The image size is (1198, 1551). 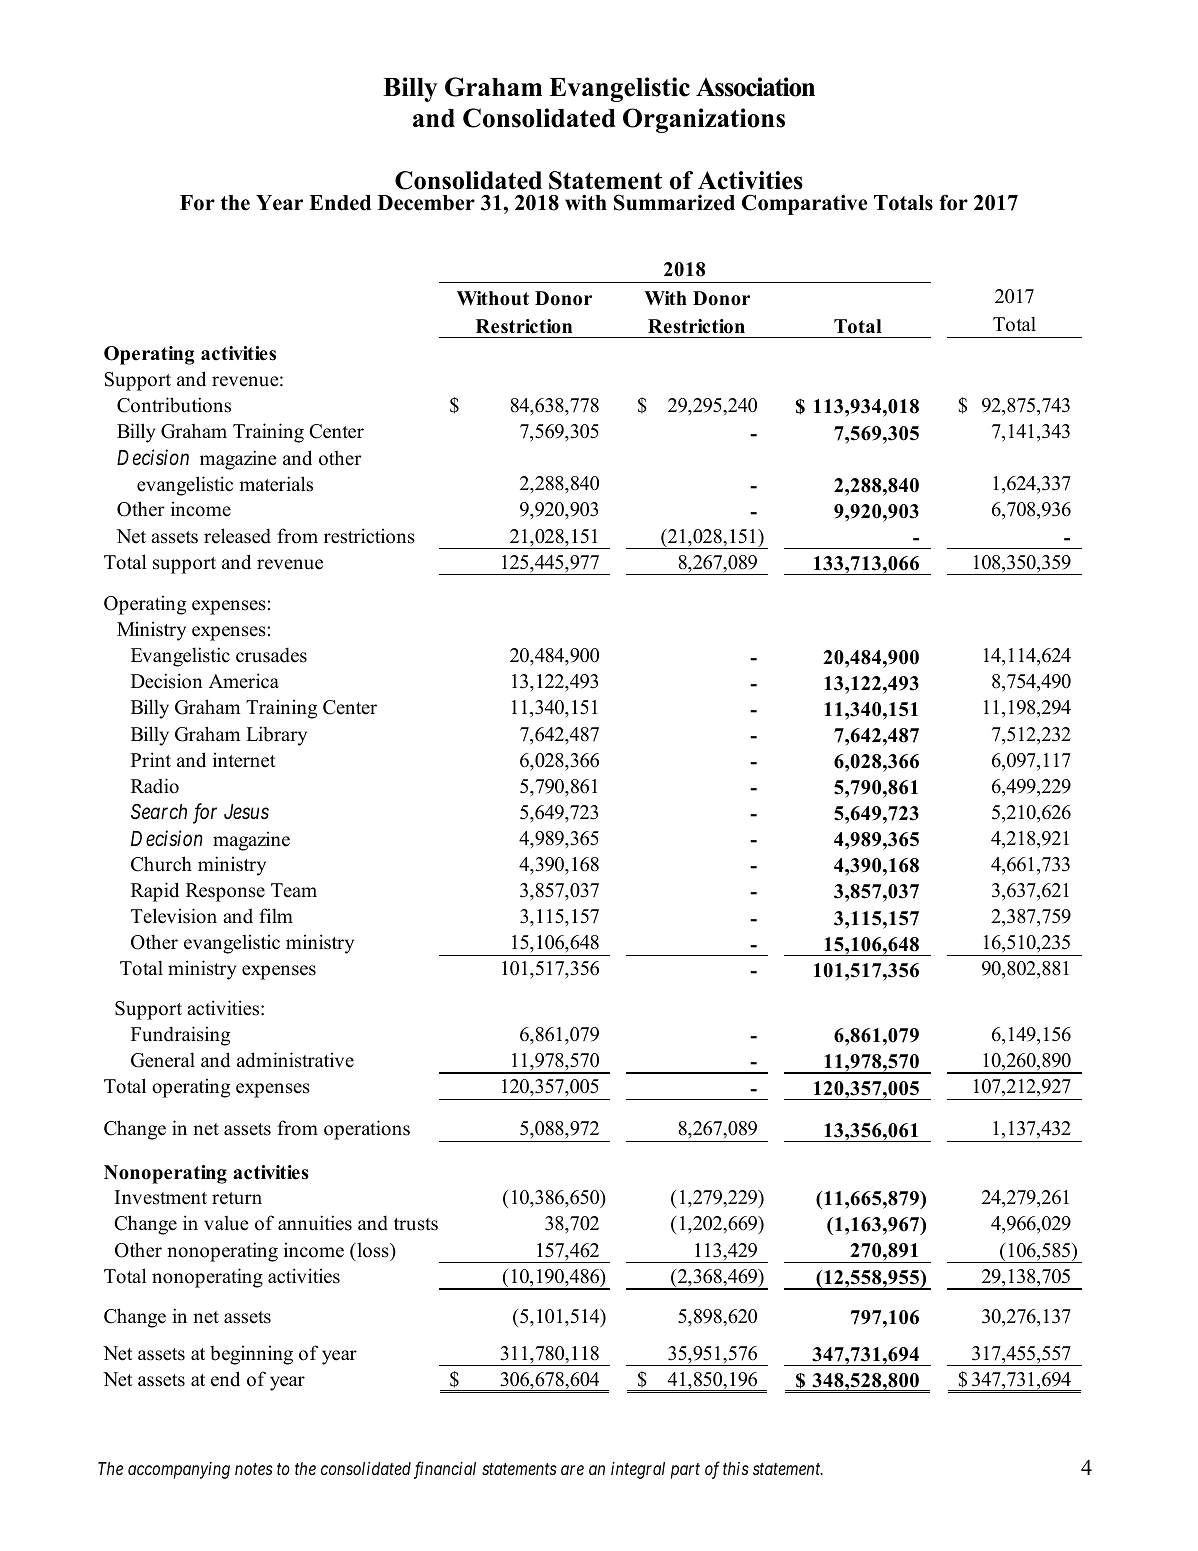 What do you see at coordinates (244, 760) in the page?
I see `internet` at bounding box center [244, 760].
